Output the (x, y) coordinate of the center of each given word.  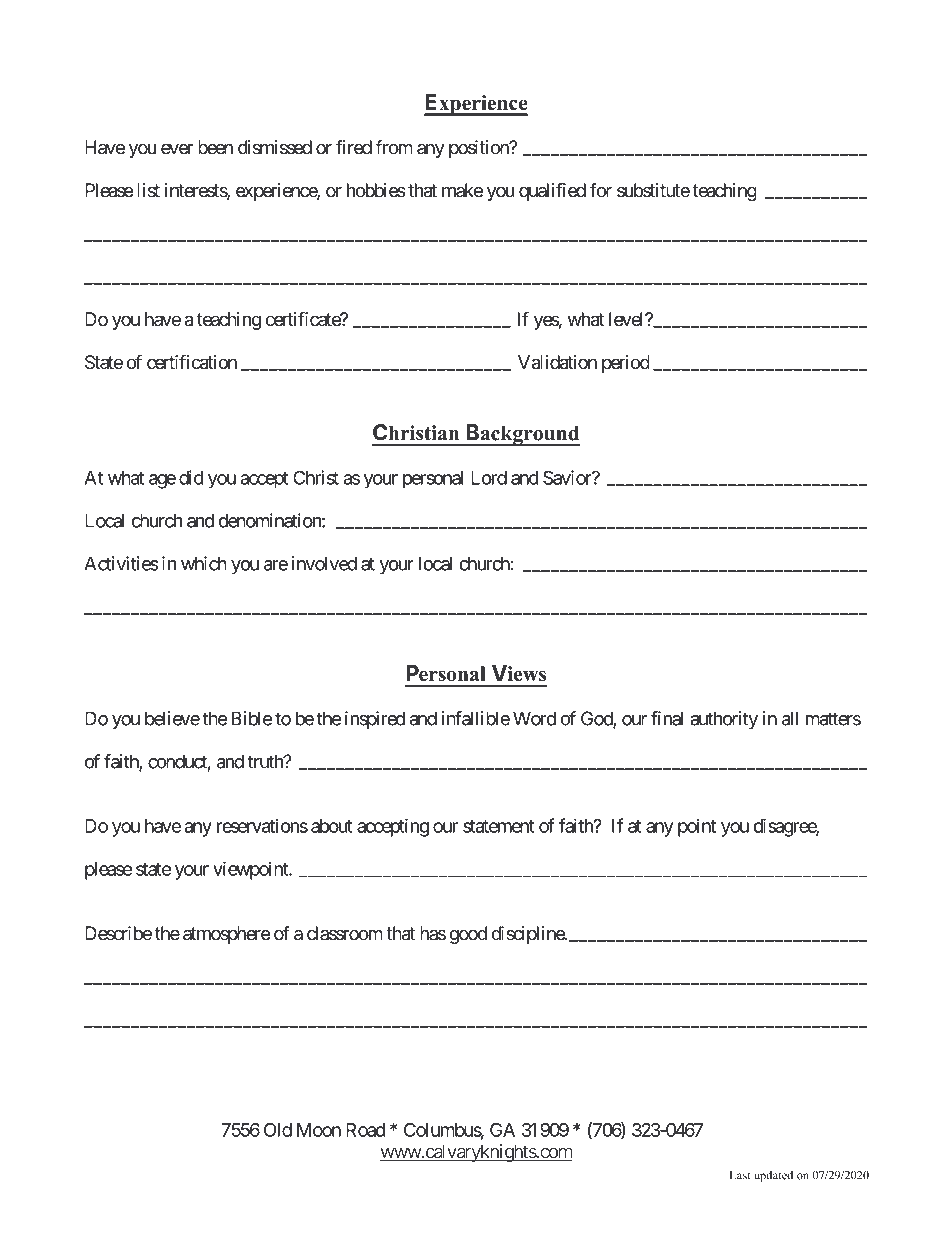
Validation (557, 362)
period (626, 364)
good (468, 935)
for (601, 190)
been (215, 147)
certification (192, 362)
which (204, 563)
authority (724, 720)
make (462, 190)
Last (740, 1175)
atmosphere (226, 935)
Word (534, 718)
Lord (489, 478)
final (667, 718)
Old (278, 1130)
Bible (251, 718)
